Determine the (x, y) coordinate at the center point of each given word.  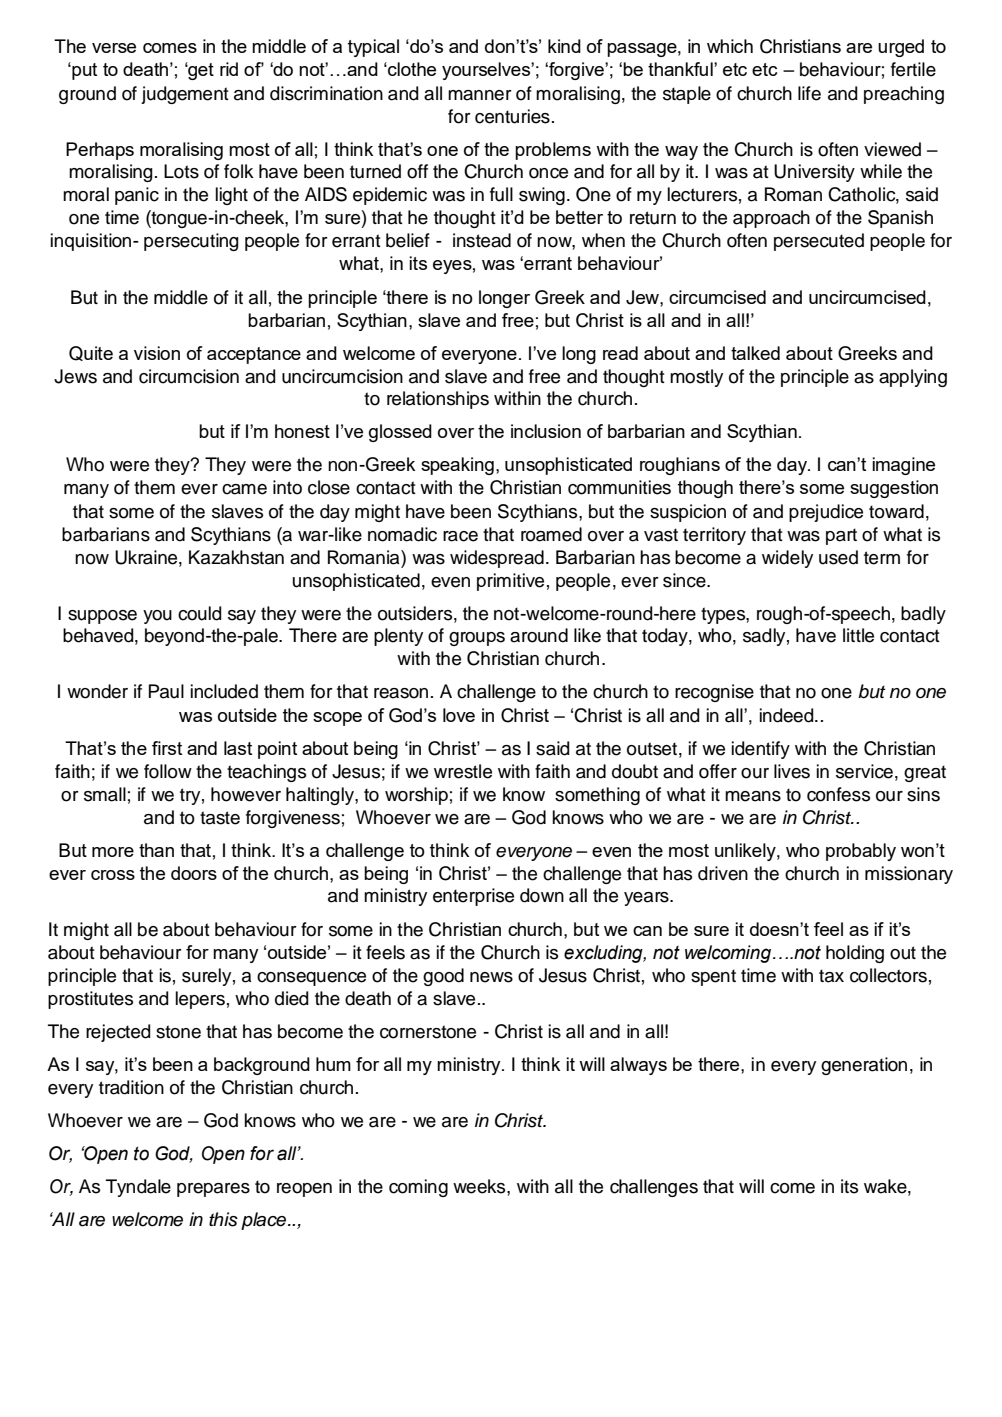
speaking (457, 466)
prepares (213, 1190)
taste (220, 818)
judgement (185, 95)
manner (480, 95)
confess (838, 794)
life (809, 93)
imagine (903, 466)
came (244, 489)
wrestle (463, 771)
